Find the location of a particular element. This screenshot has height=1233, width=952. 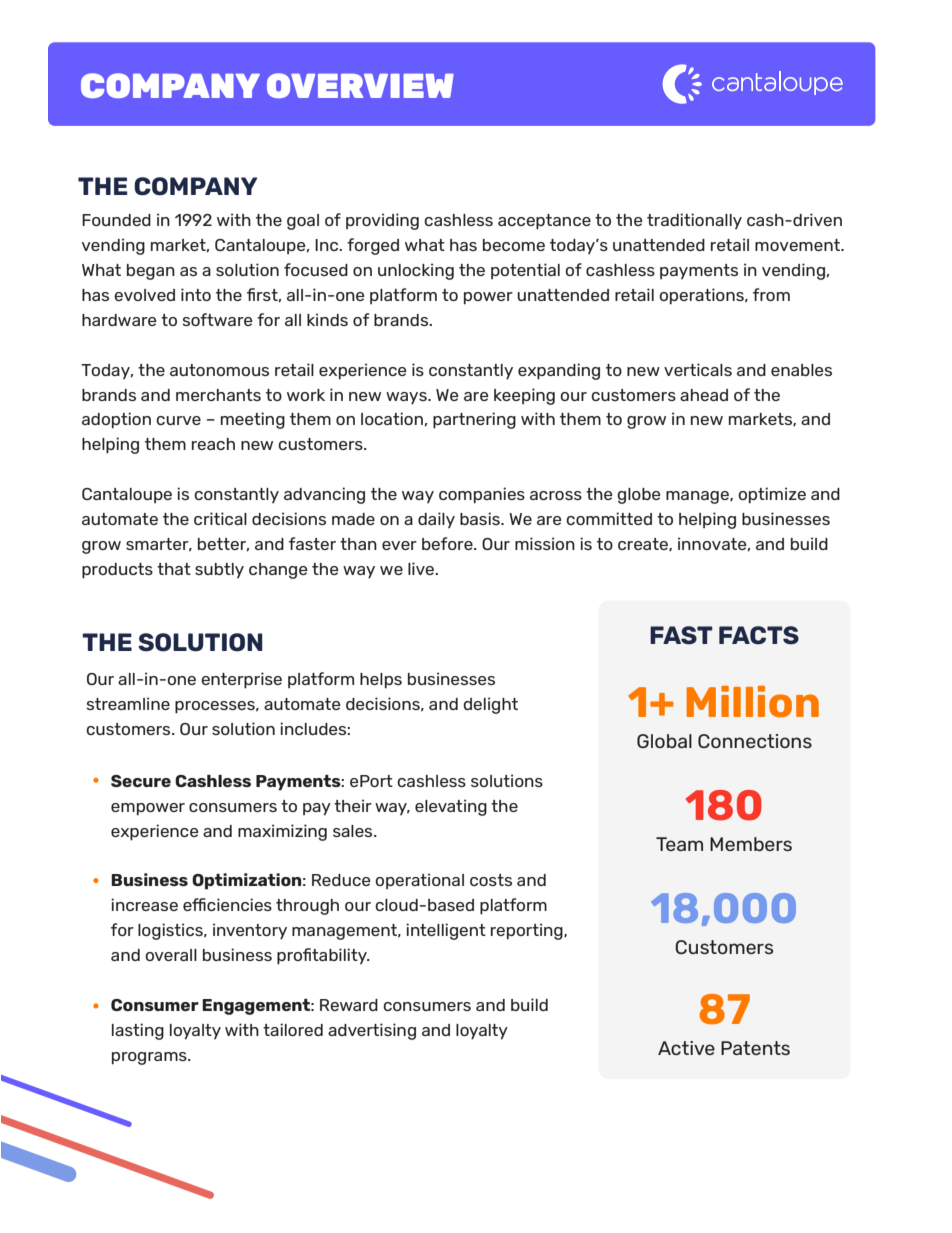

elevating is located at coordinates (451, 807).
